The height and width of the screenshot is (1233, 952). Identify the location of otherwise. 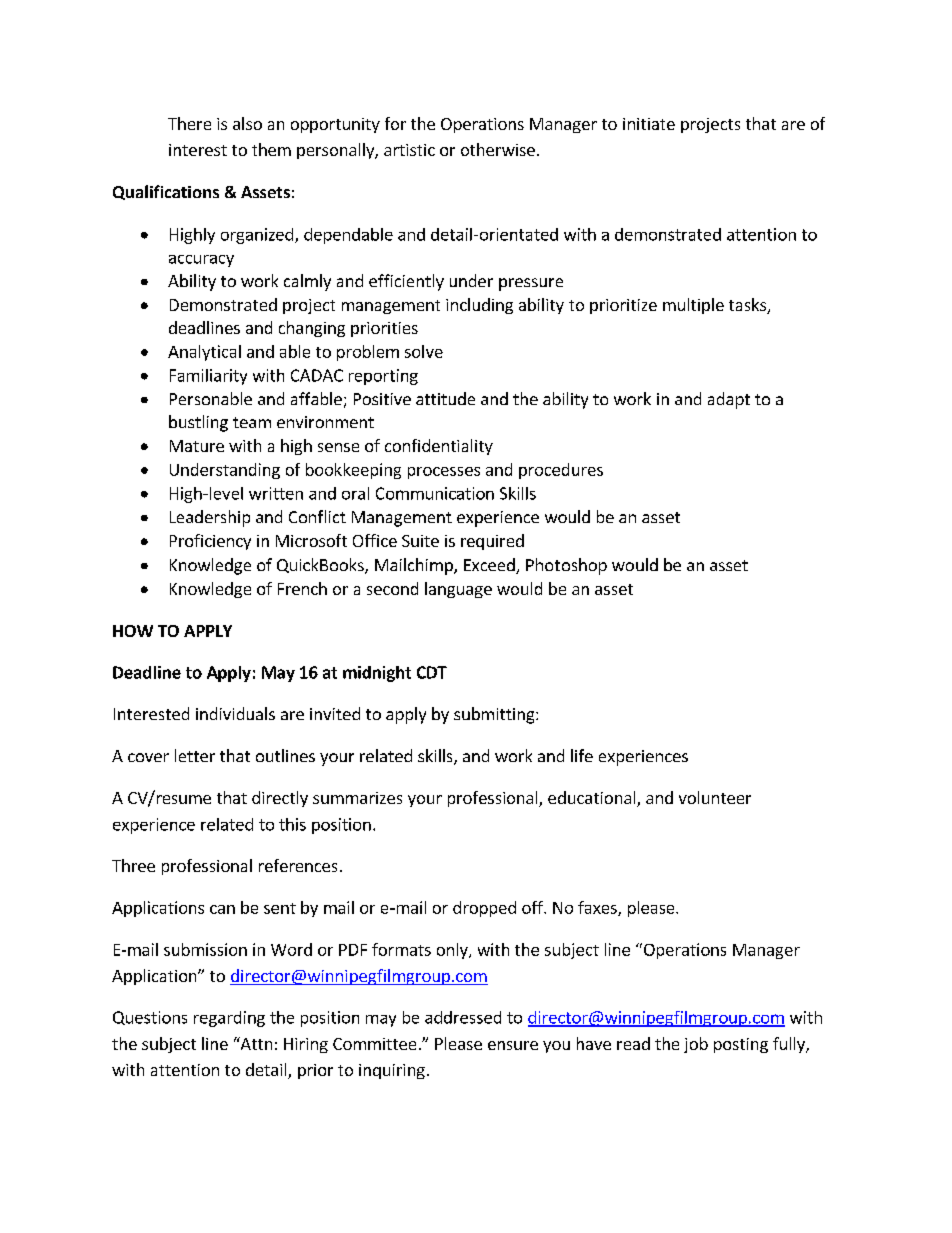
(498, 149).
